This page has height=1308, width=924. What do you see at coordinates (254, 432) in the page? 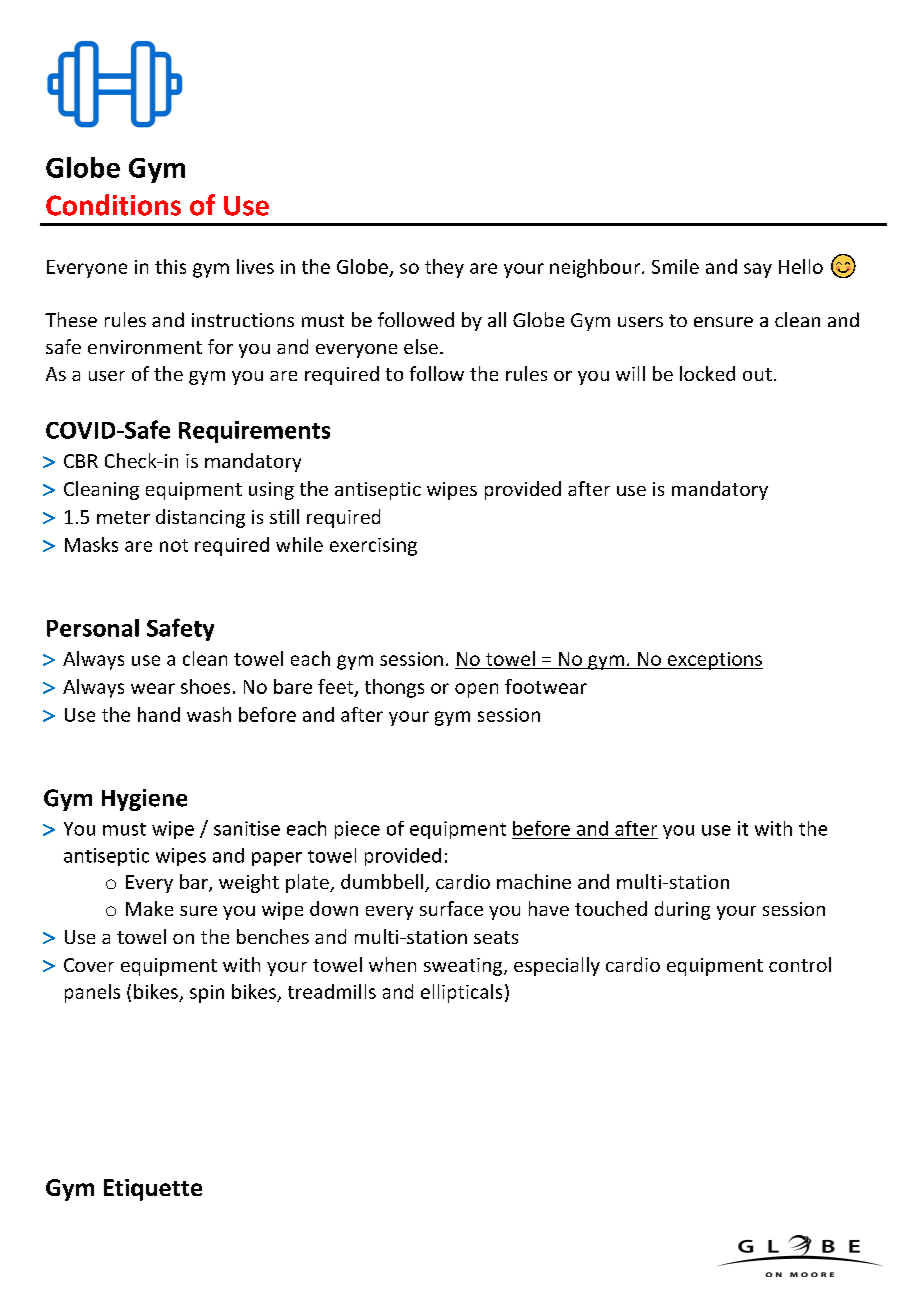
I see `Requirements` at bounding box center [254, 432].
